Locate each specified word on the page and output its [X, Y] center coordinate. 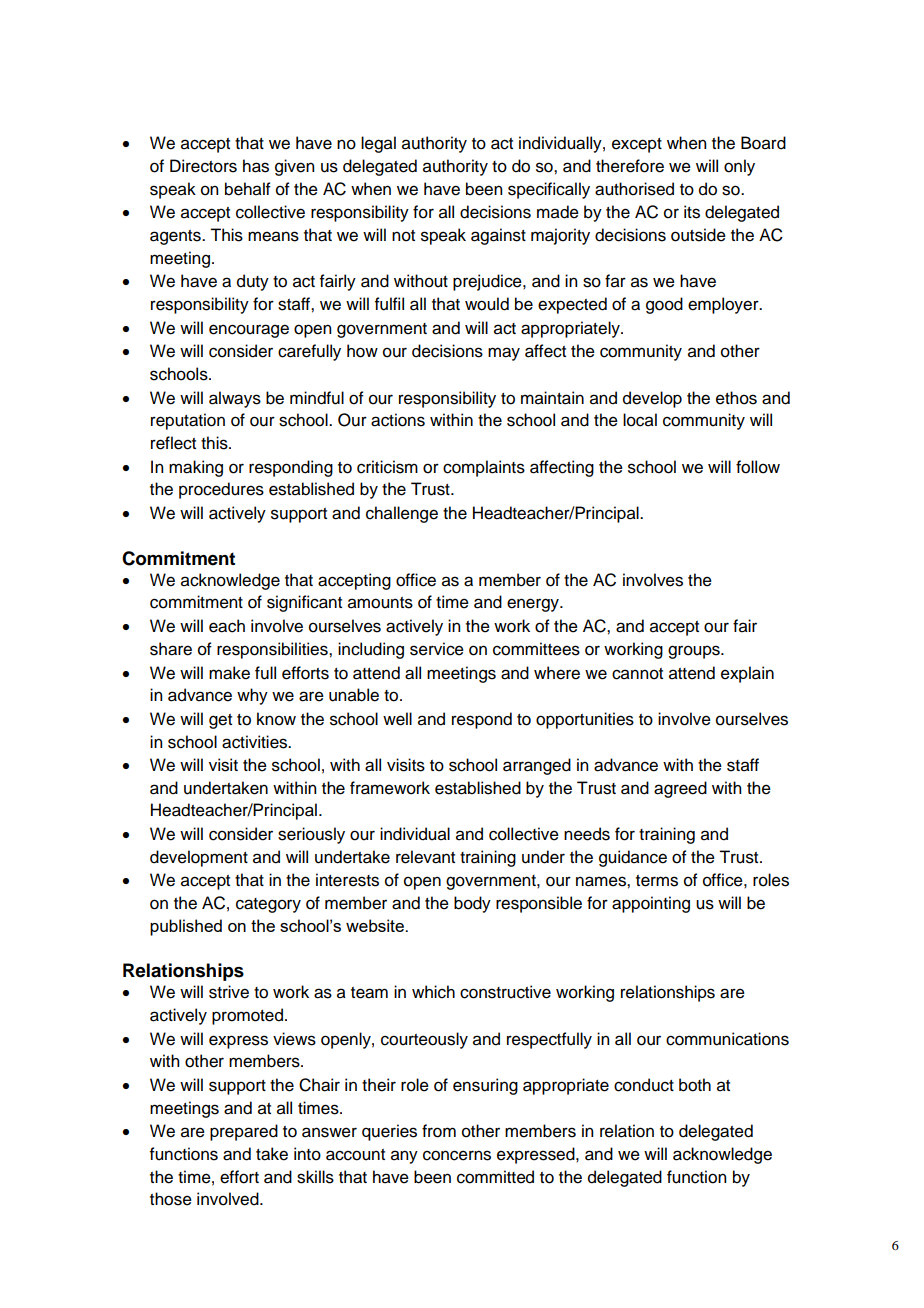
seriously [311, 835]
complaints [484, 468]
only [739, 167]
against [498, 236]
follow [758, 467]
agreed [680, 789]
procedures [221, 490]
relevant [425, 857]
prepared [244, 1132]
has [256, 166]
